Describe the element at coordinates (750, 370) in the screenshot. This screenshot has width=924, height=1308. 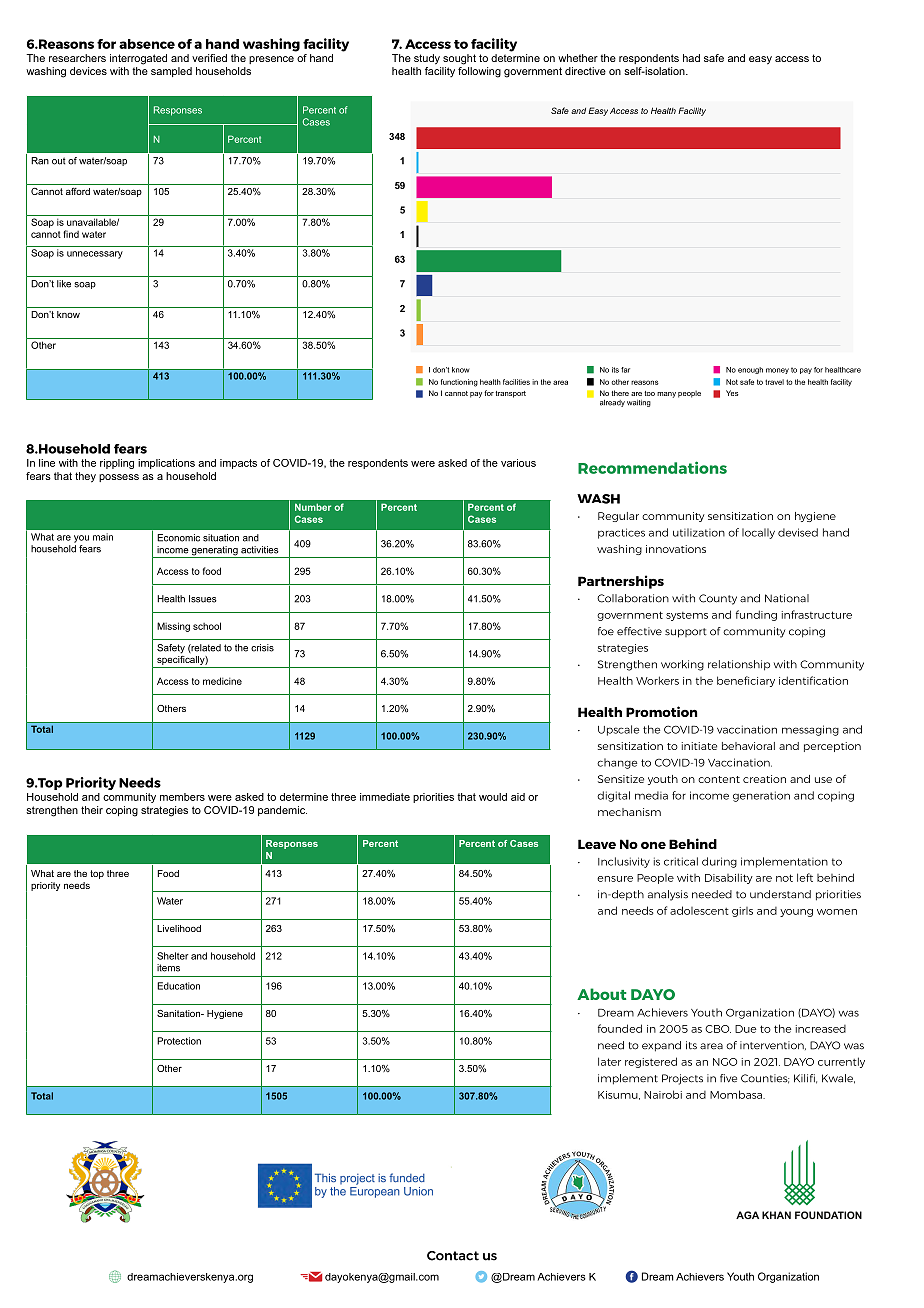
I see `enough` at that location.
